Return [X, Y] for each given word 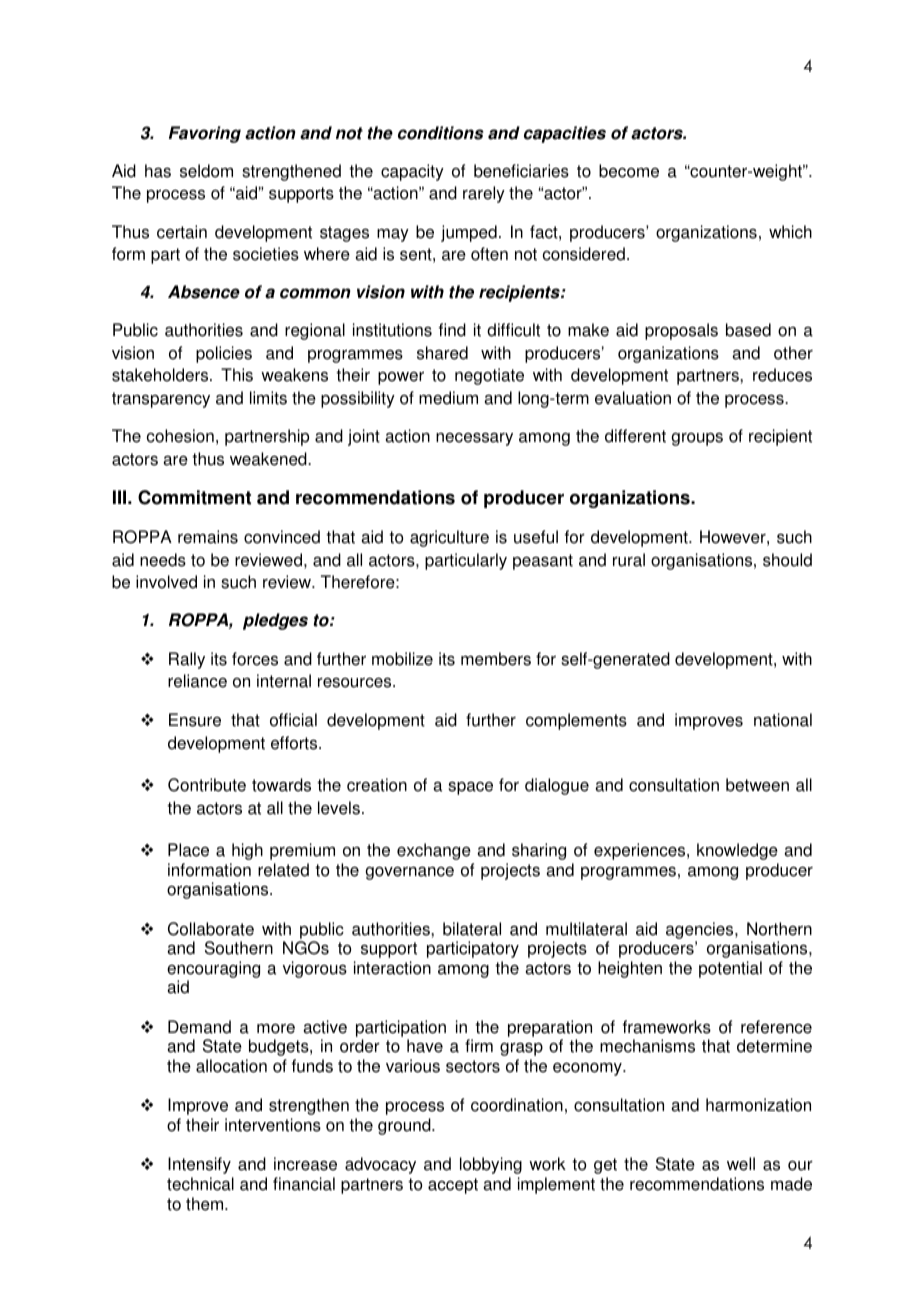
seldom [206, 171]
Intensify [199, 1165]
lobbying [491, 1165]
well [741, 1164]
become [629, 171]
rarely [484, 194]
